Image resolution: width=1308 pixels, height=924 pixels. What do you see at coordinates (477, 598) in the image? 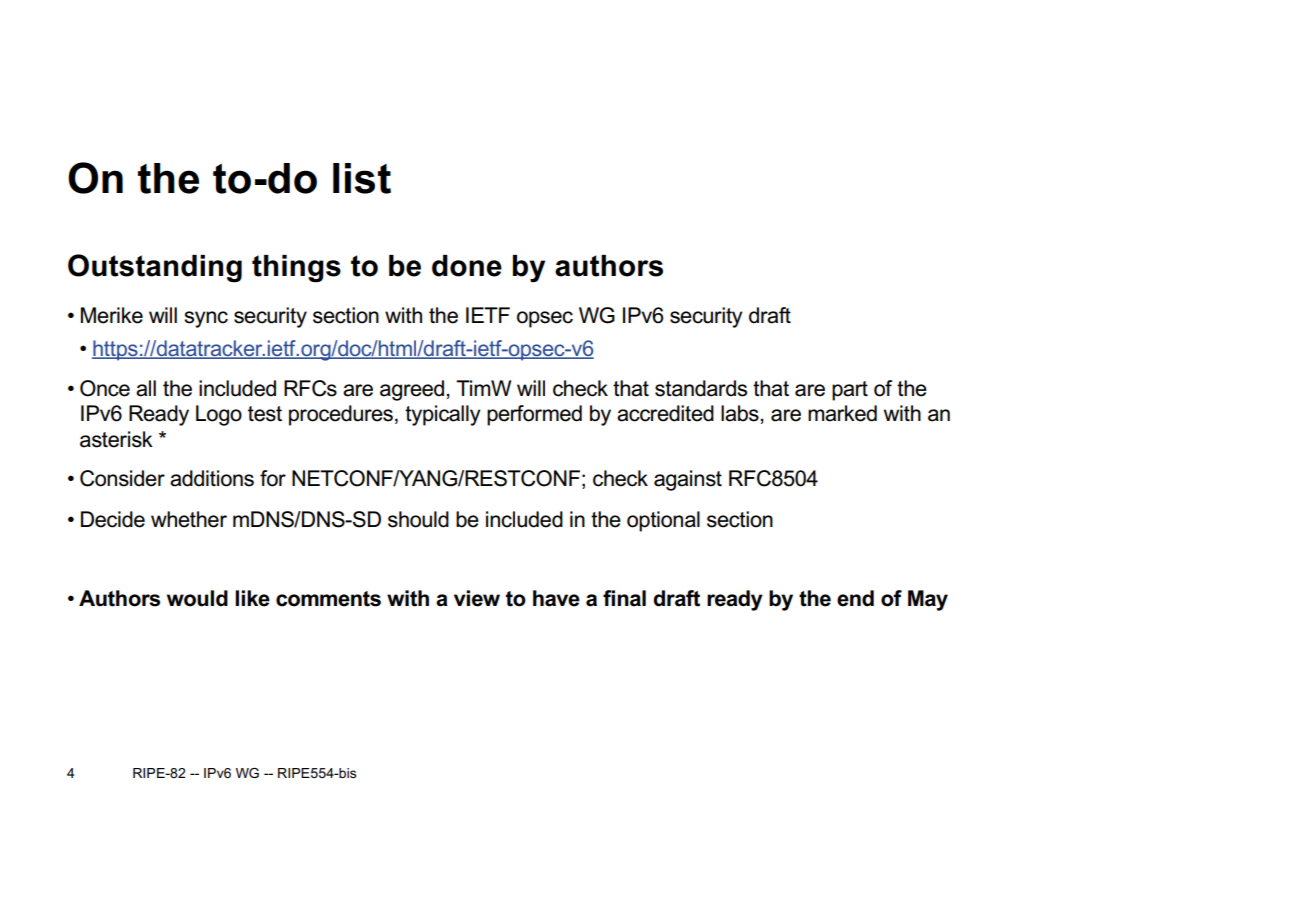
I see `view` at bounding box center [477, 598].
